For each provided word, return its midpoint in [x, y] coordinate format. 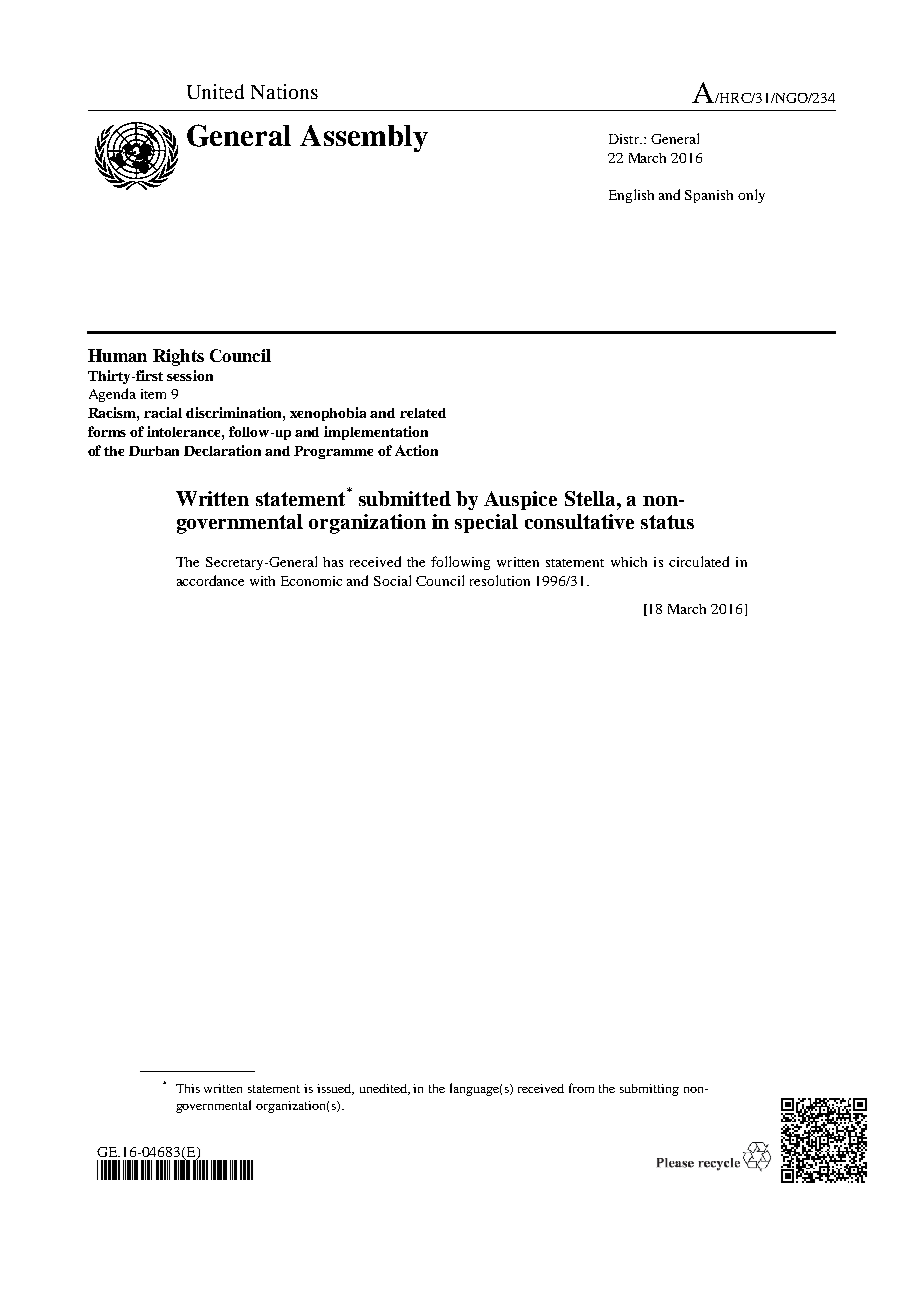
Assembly [364, 138]
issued [335, 1089]
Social [392, 580]
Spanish [709, 196]
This [188, 1088]
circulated [699, 561]
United [215, 91]
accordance [210, 580]
